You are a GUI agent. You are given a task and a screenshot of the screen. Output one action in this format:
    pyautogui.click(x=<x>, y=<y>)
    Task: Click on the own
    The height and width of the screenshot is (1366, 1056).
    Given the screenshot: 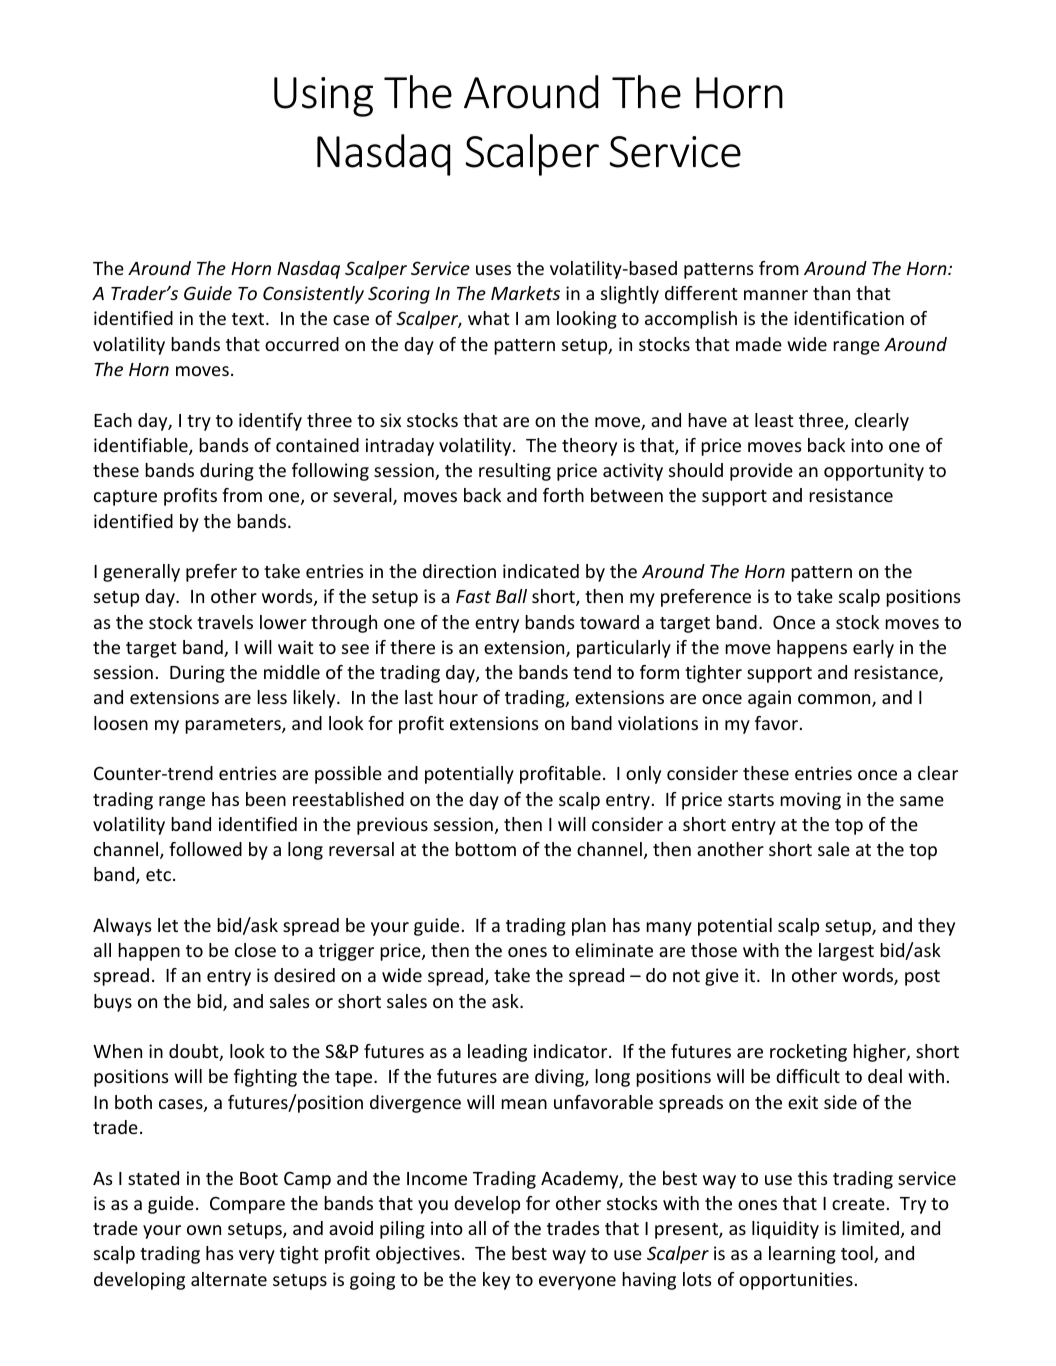 What is the action you would take?
    pyautogui.click(x=204, y=1230)
